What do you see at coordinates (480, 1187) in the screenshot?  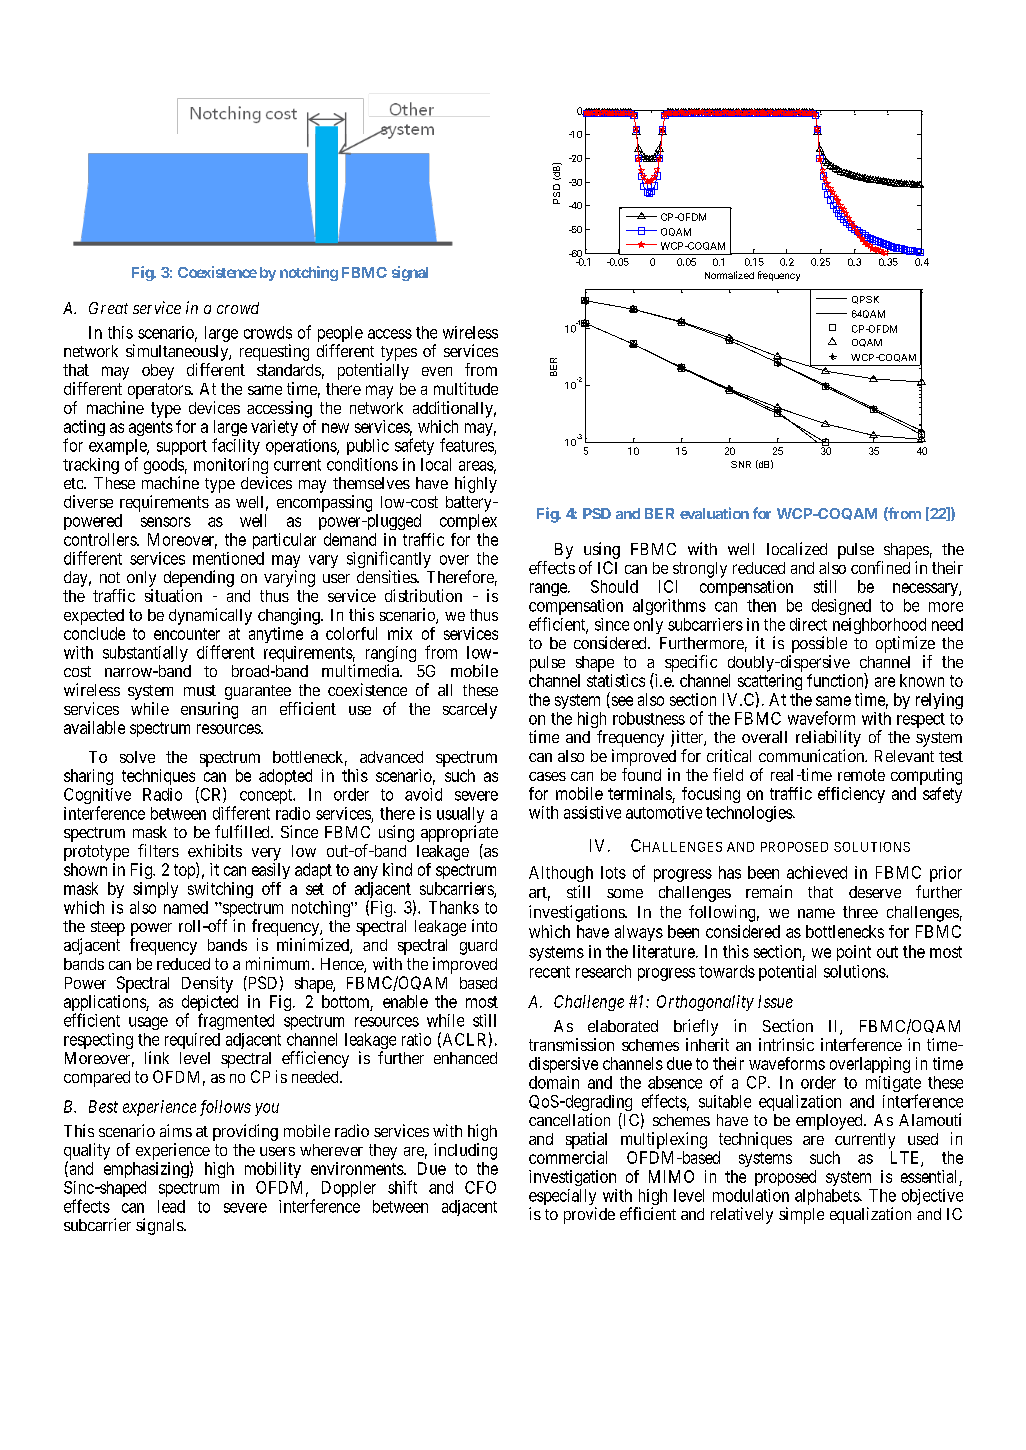 I see `CFO` at bounding box center [480, 1187].
